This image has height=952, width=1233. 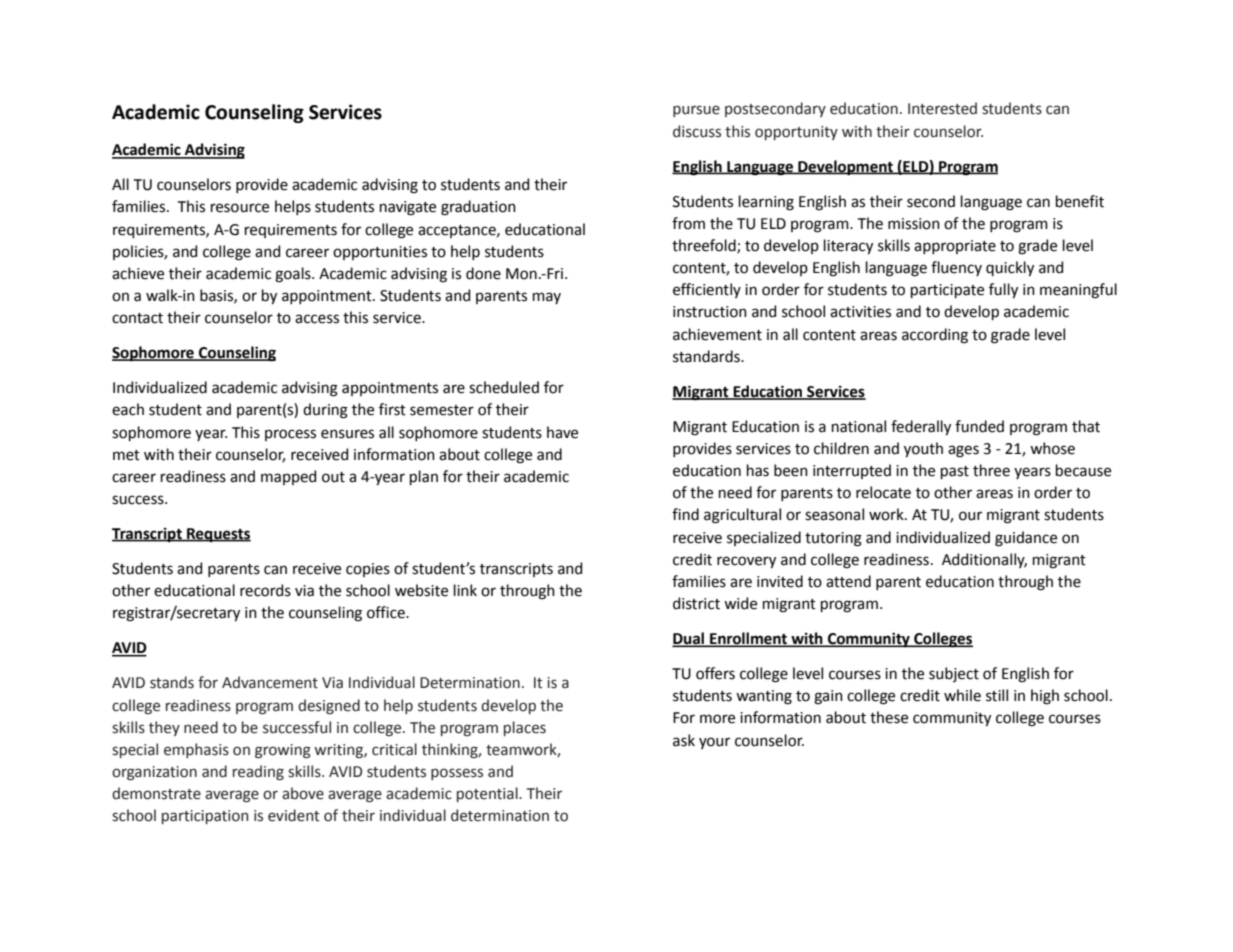 What do you see at coordinates (889, 717) in the image?
I see `these` at bounding box center [889, 717].
